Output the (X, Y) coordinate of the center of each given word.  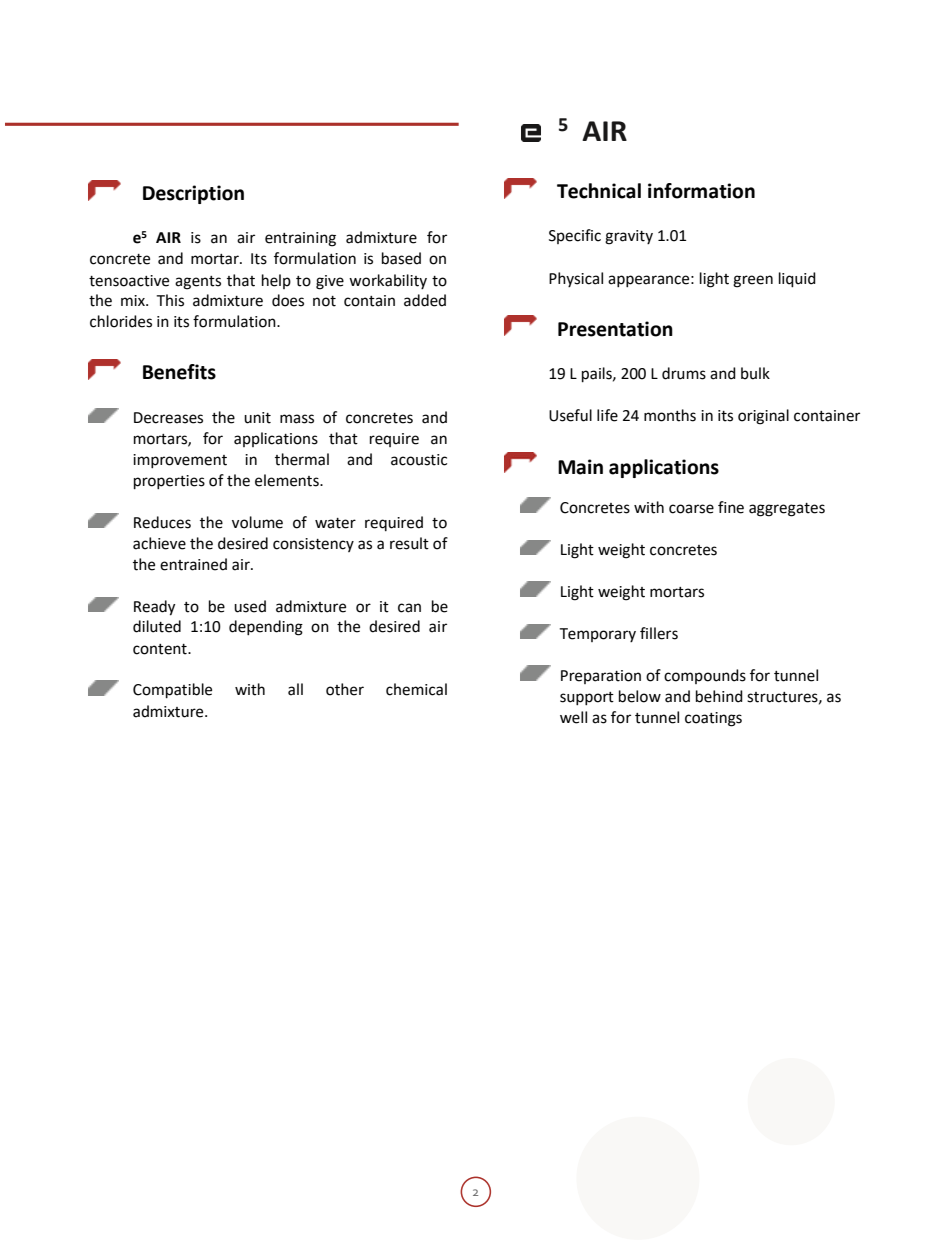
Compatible (172, 691)
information (701, 191)
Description (193, 194)
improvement (180, 461)
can (409, 608)
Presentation (615, 329)
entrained (193, 564)
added (425, 300)
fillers (659, 633)
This (170, 300)
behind (719, 696)
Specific (575, 236)
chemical (416, 689)
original (763, 417)
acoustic (419, 460)
